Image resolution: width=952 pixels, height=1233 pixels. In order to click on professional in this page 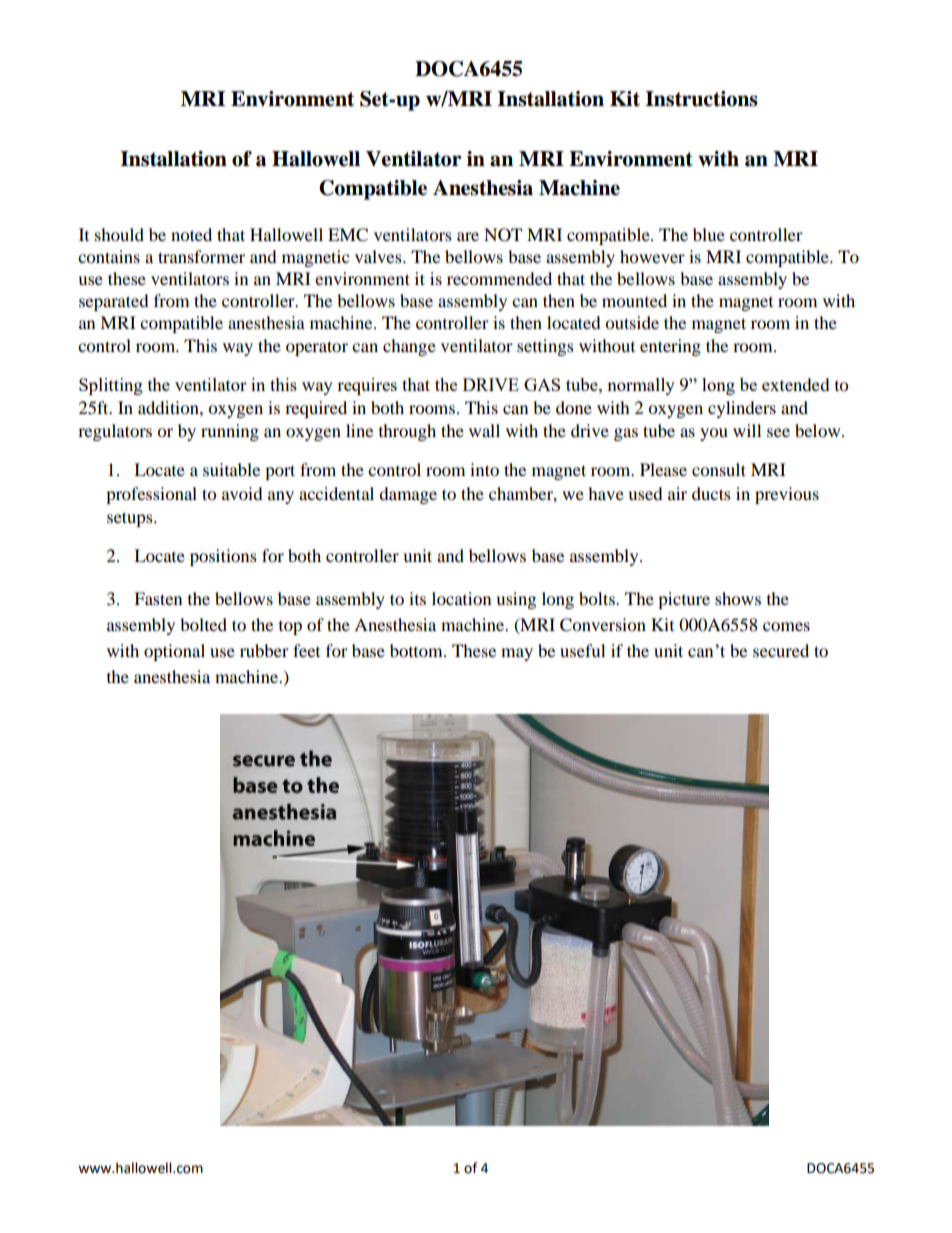, I will do `click(151, 495)`.
